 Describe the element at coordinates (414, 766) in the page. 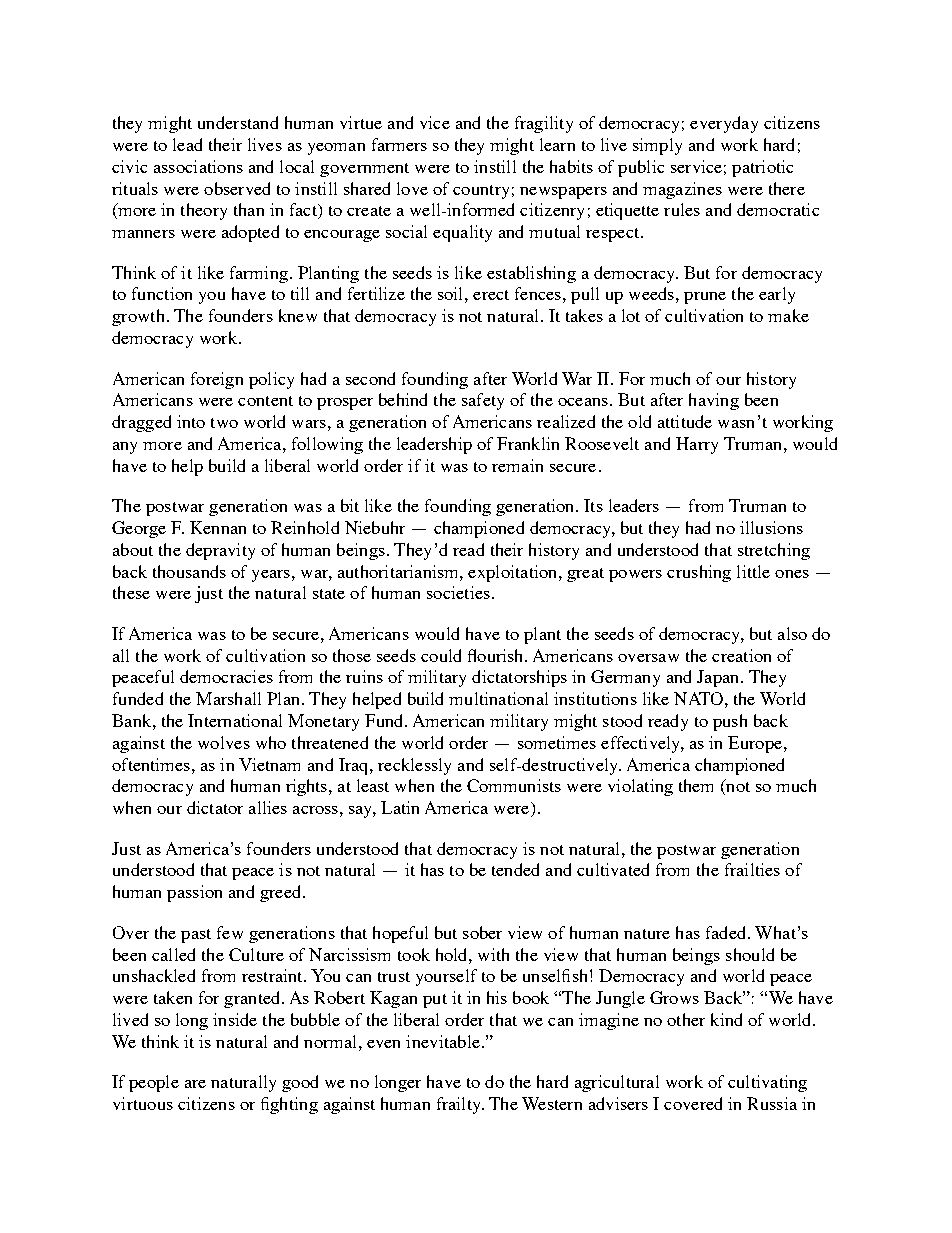

I see `recklessly` at that location.
